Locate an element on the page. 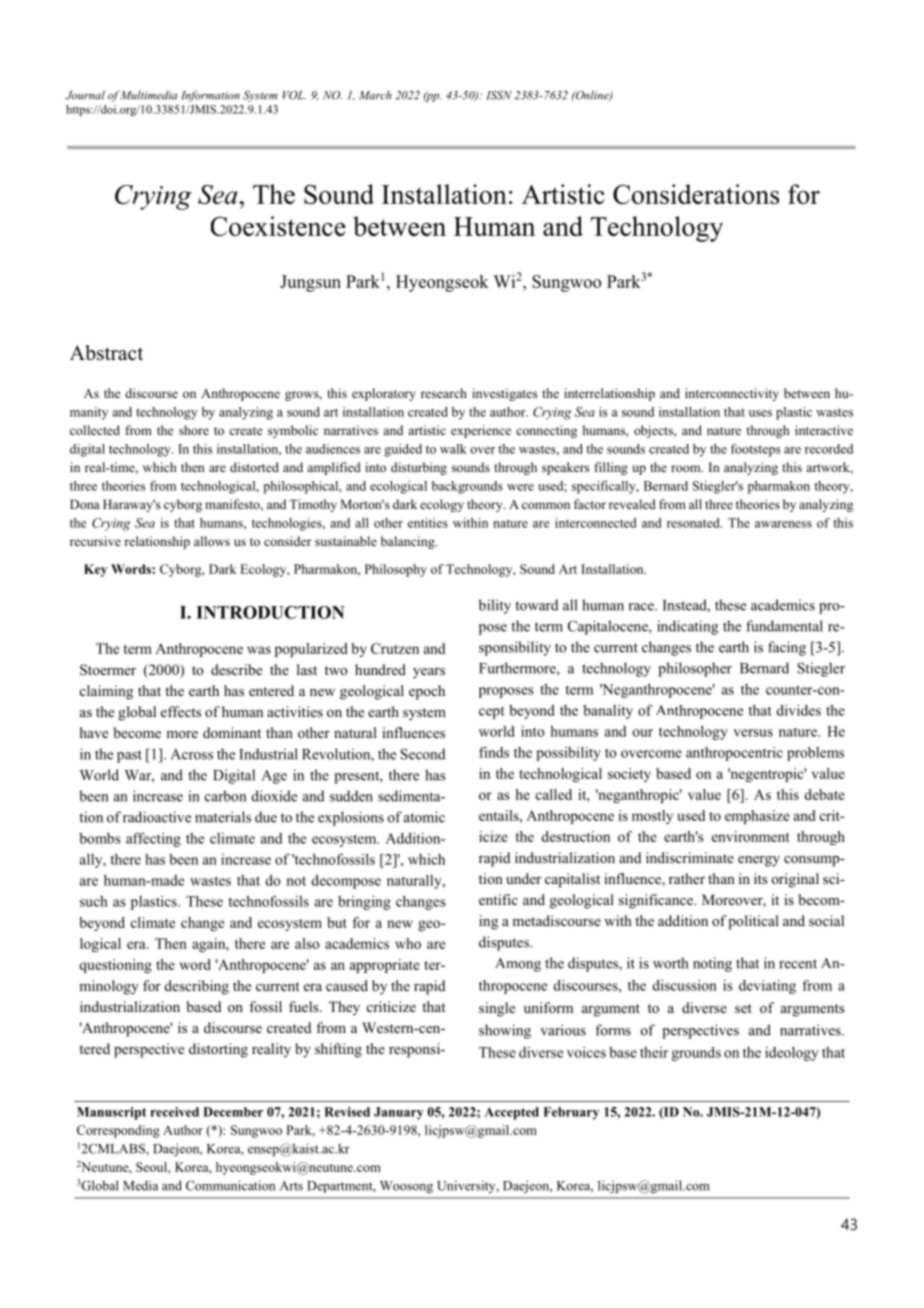 This page has width=924, height=1308. radioactive is located at coordinates (157, 817).
